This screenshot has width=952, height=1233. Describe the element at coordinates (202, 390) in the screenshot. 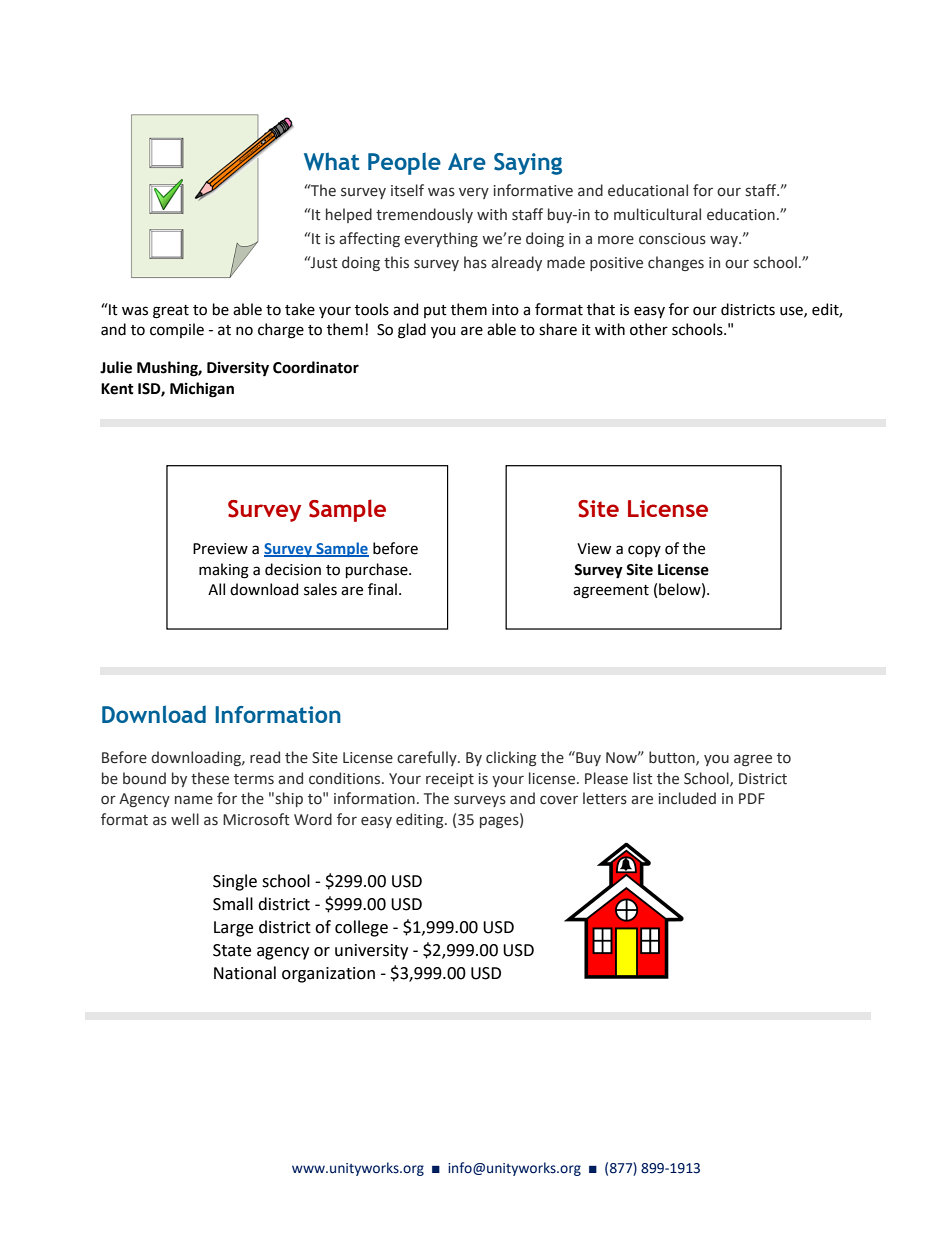

I see `Michigan` at that location.
